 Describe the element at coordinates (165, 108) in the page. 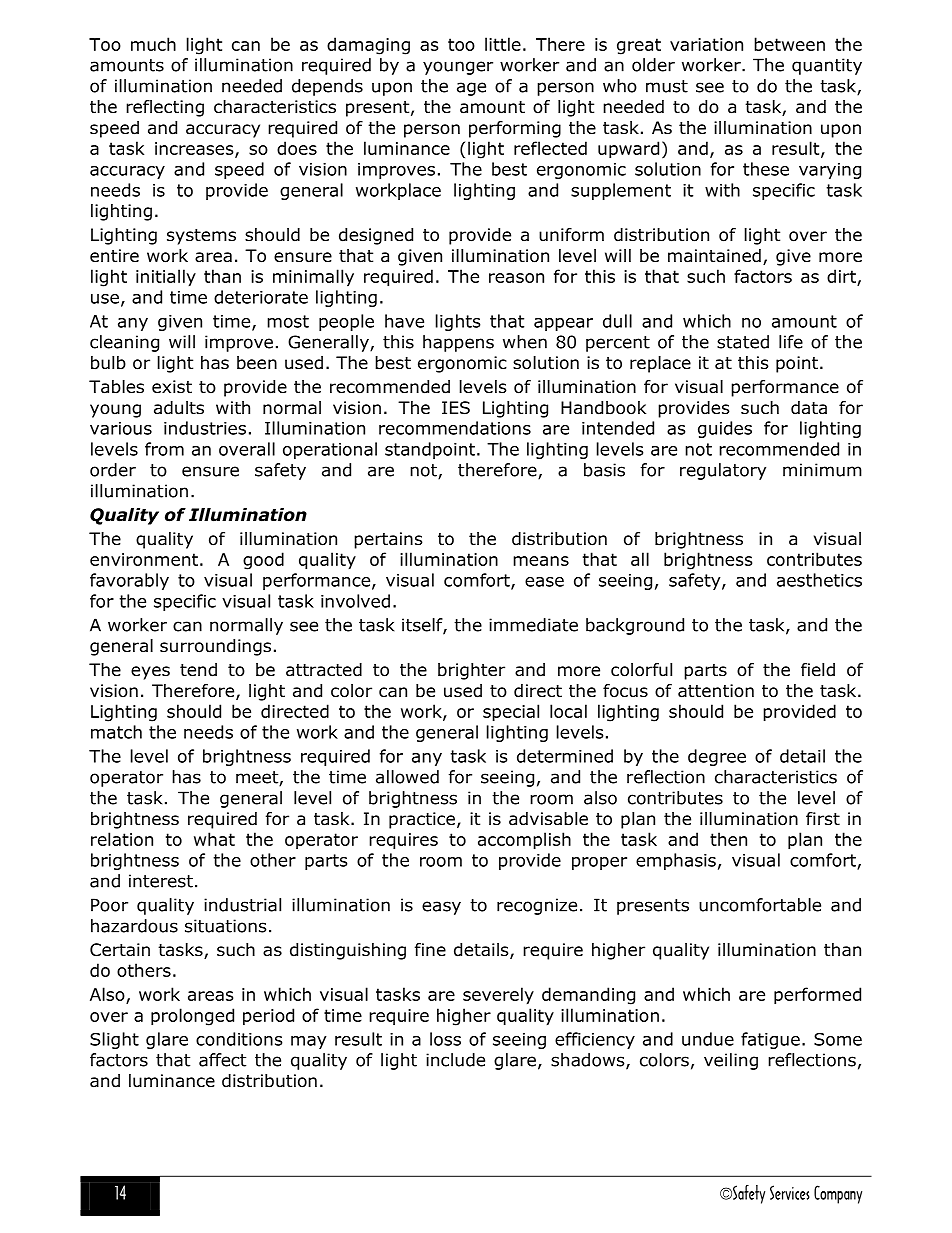

I see `reflecting` at that location.
